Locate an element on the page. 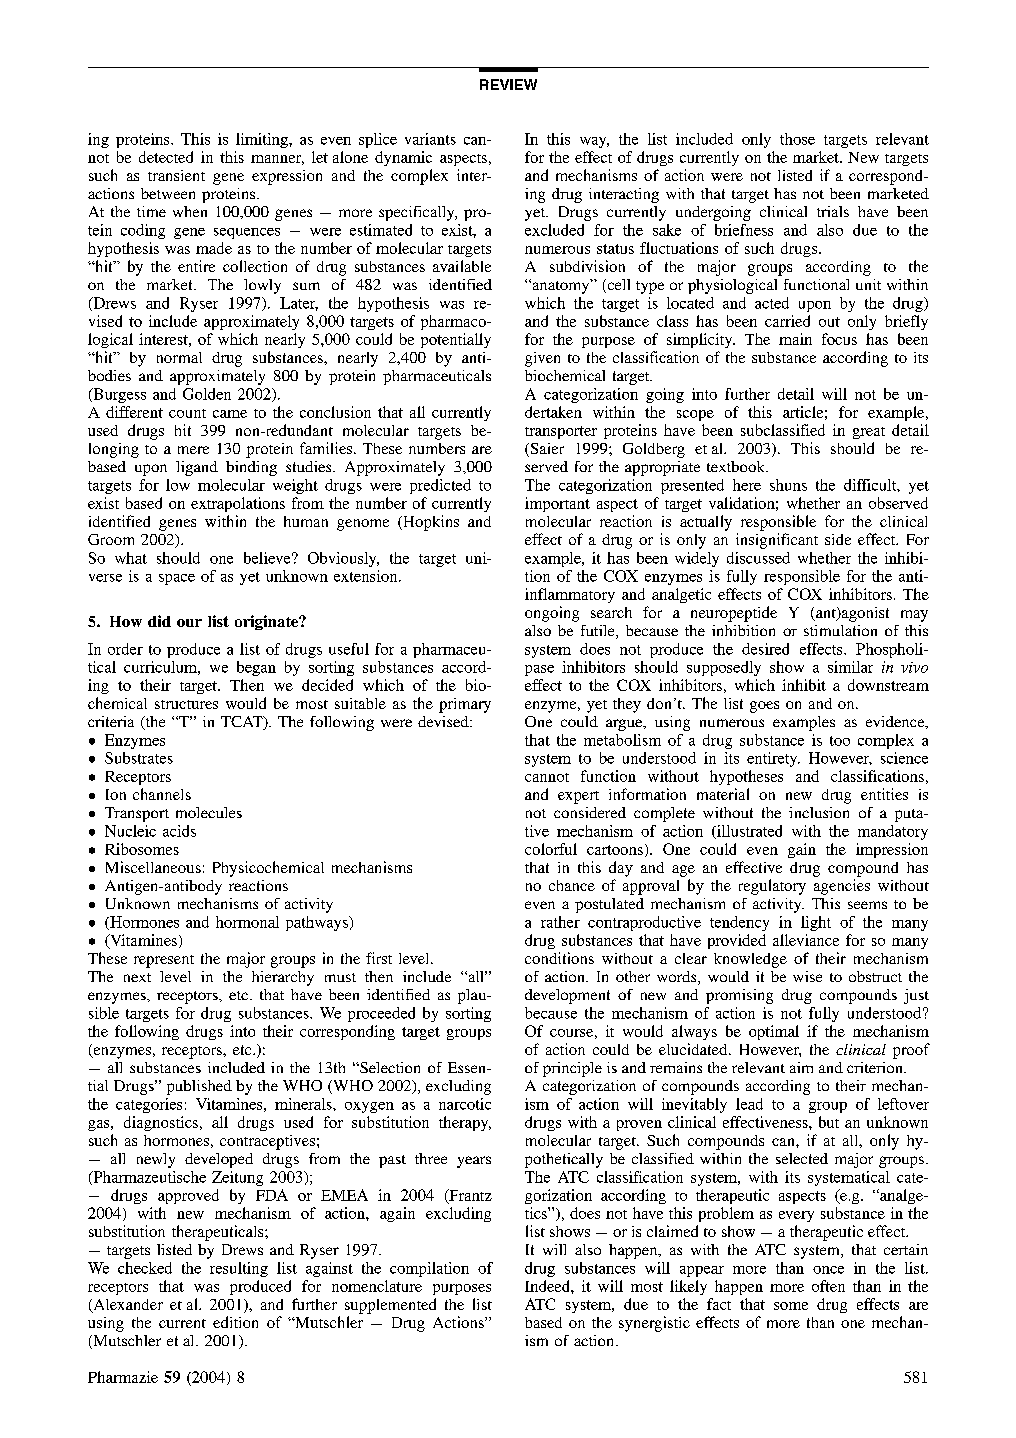 The image size is (1016, 1438). represent is located at coordinates (164, 961).
